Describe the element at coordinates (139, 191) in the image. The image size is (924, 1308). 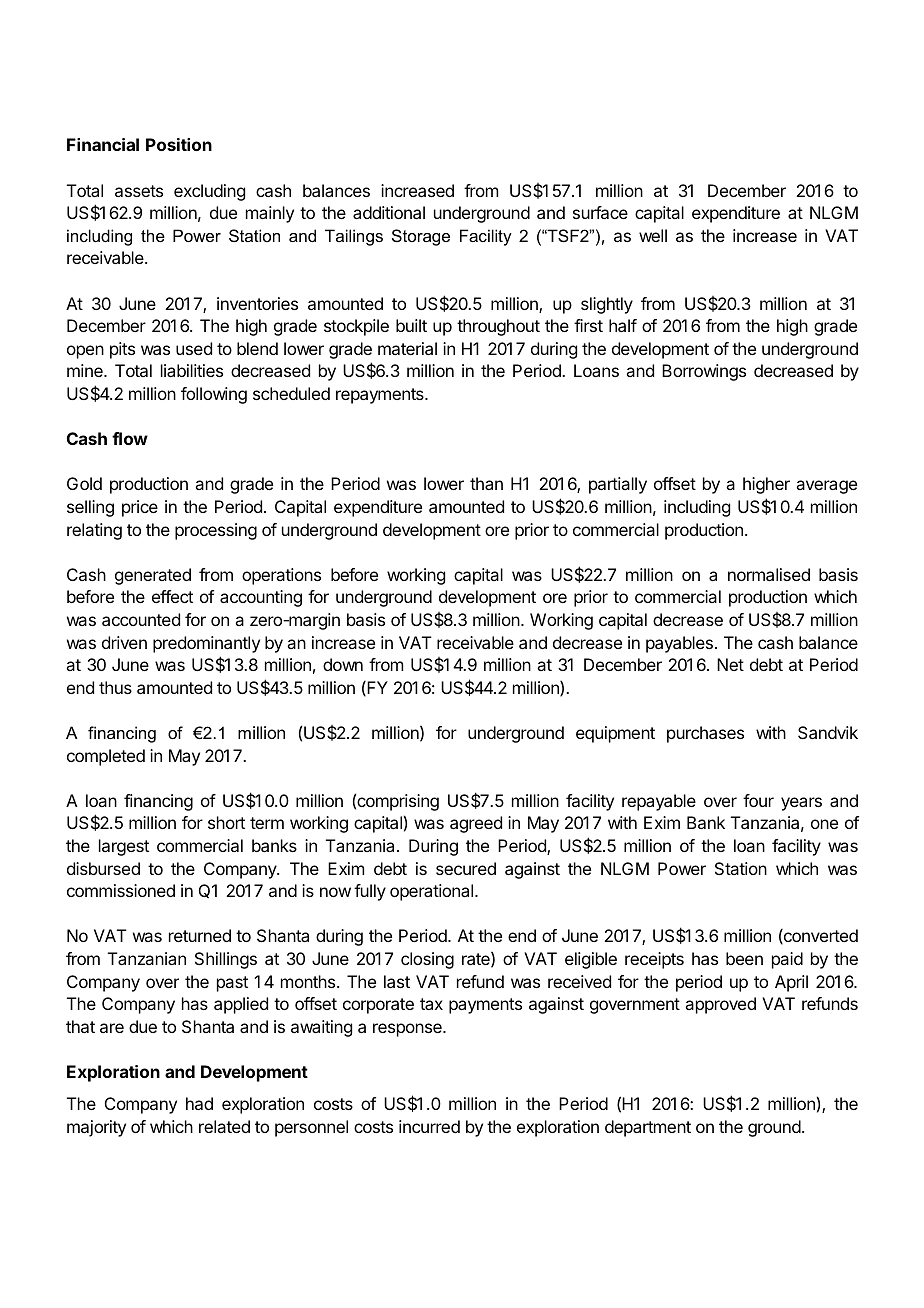
I see `assets` at that location.
